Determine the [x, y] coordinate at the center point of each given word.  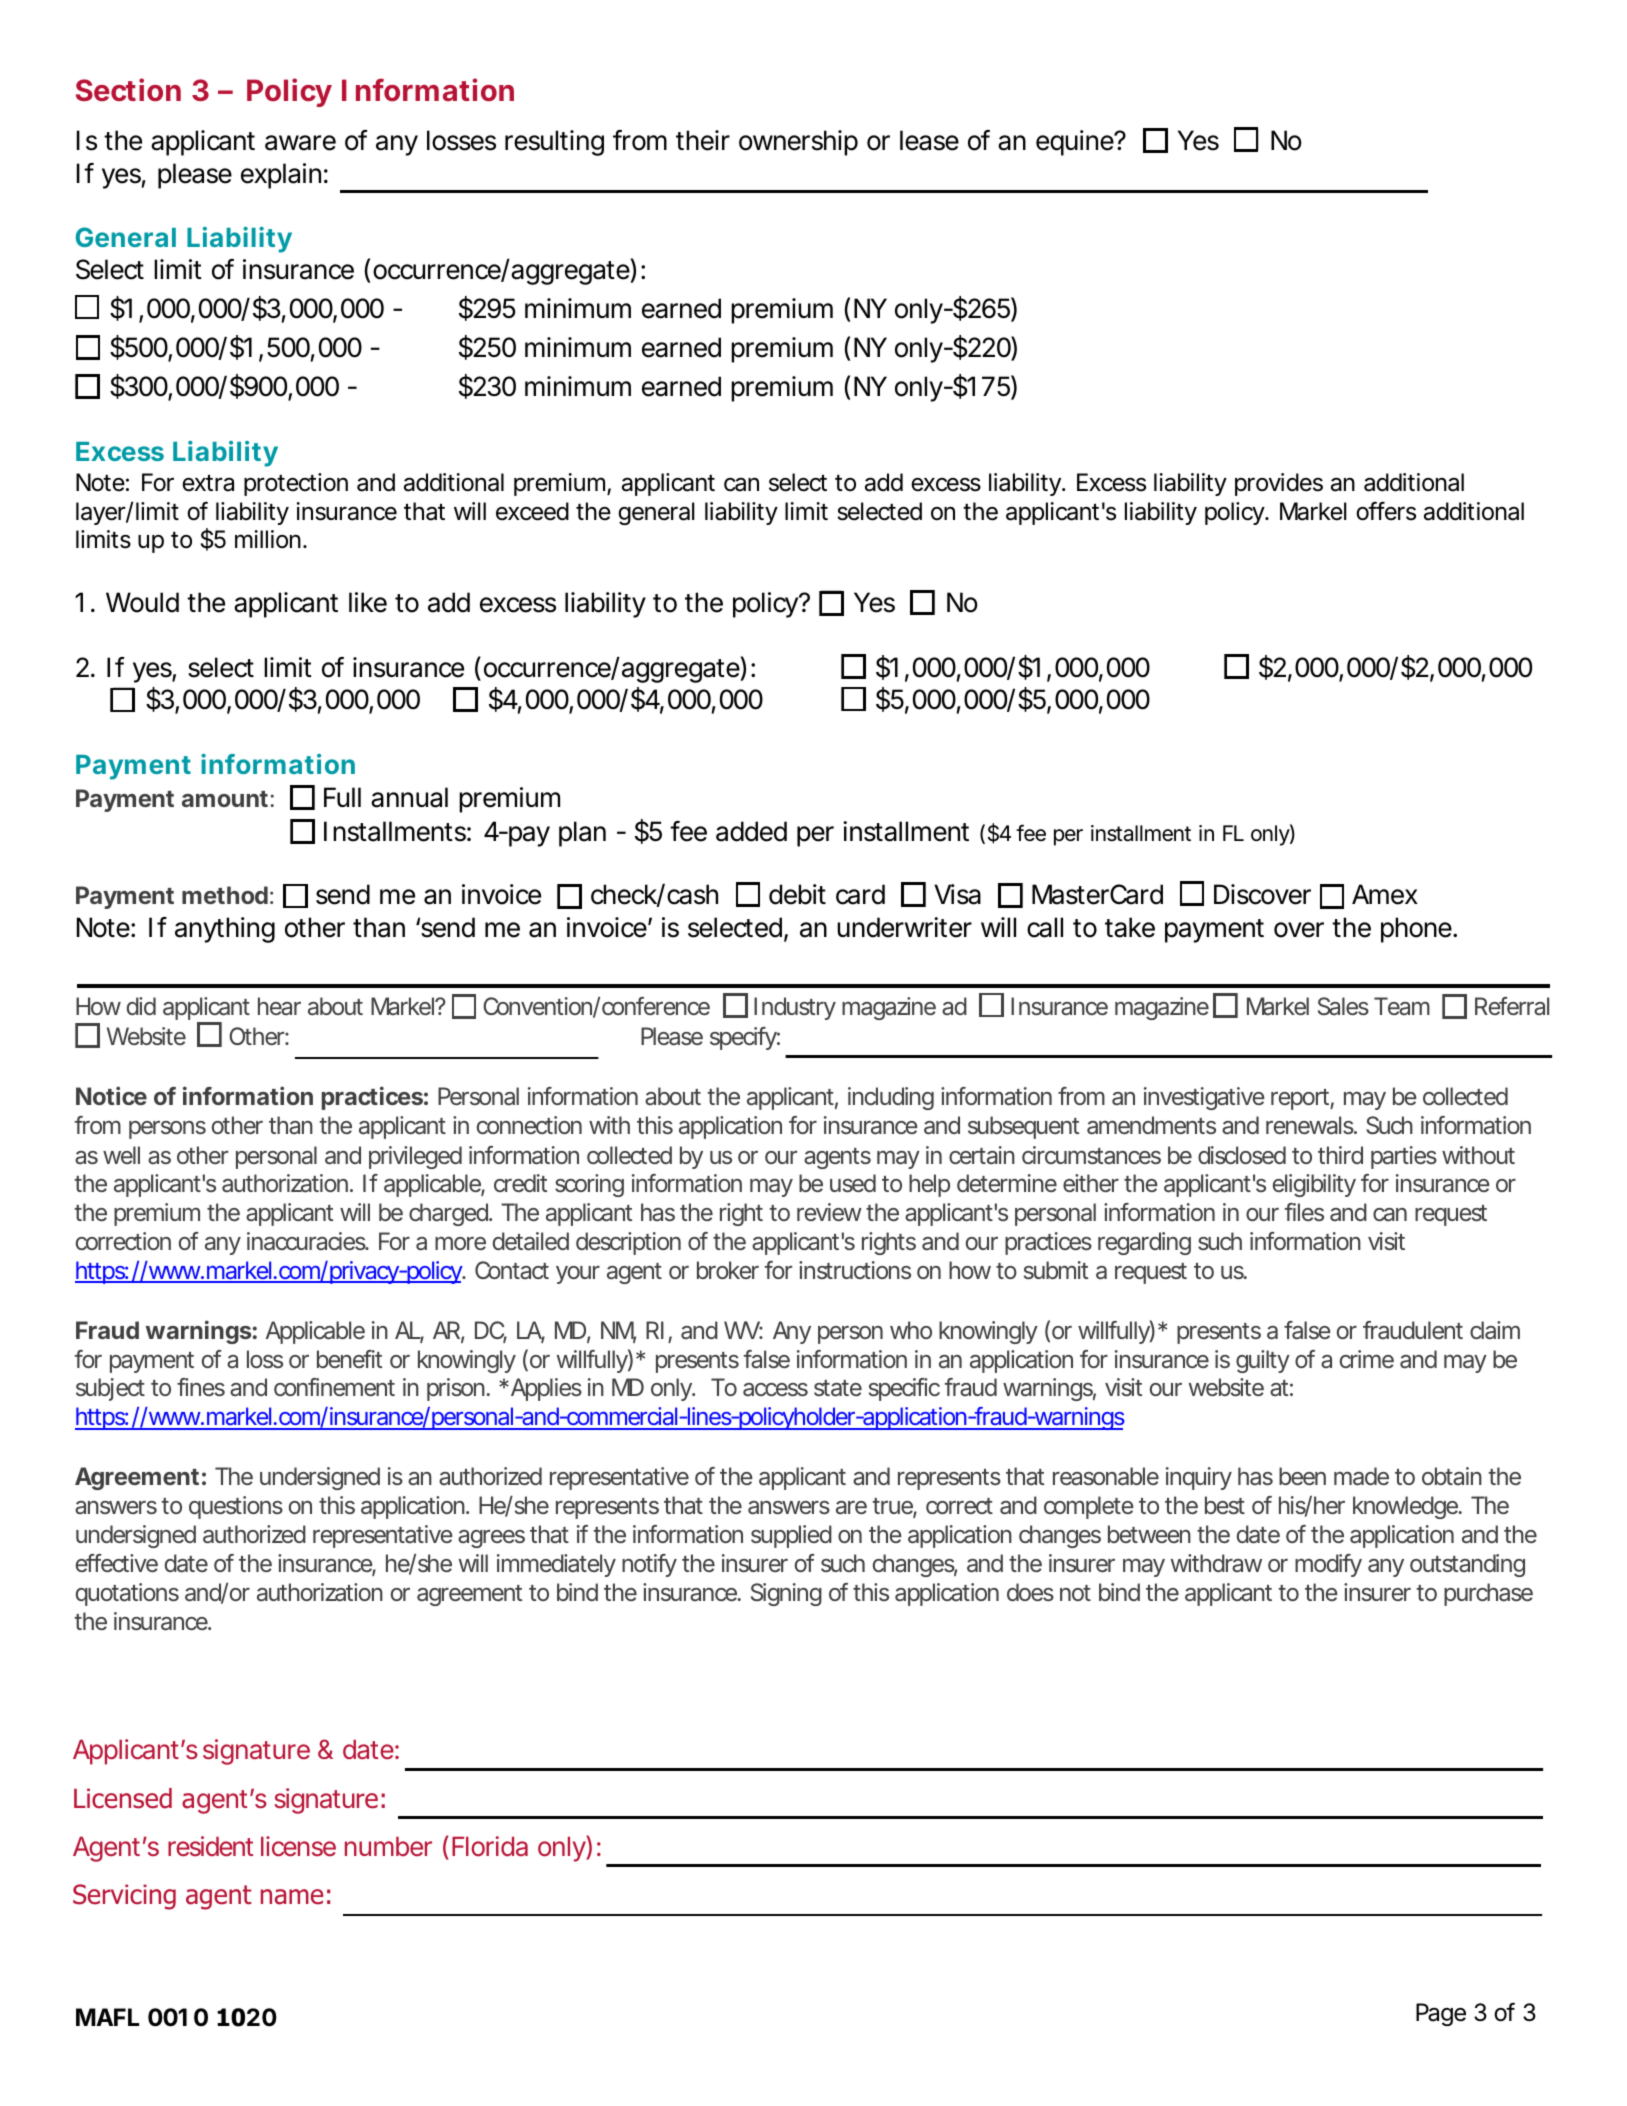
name [292, 1897]
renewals [1311, 1125]
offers [1386, 511]
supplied [791, 1536]
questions [236, 1507]
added [751, 831]
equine [1075, 143]
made [1361, 1476]
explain [281, 176]
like [368, 602]
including [891, 1098]
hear [279, 1006]
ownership [798, 143]
